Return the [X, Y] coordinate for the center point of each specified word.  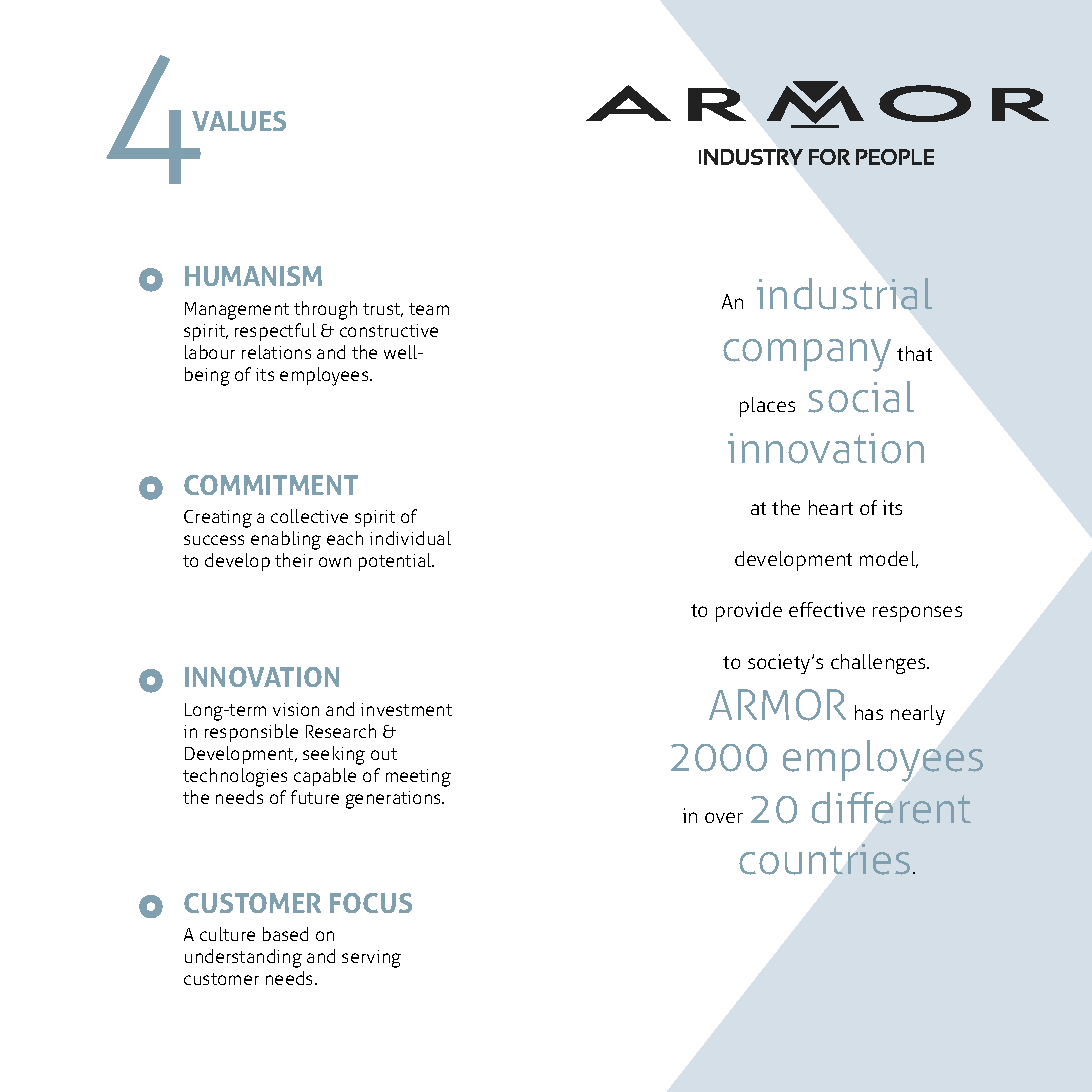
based [285, 934]
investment [406, 709]
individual [410, 538]
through [325, 310]
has [869, 712]
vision [296, 709]
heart [831, 507]
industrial [844, 294]
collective [309, 516]
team [429, 309]
